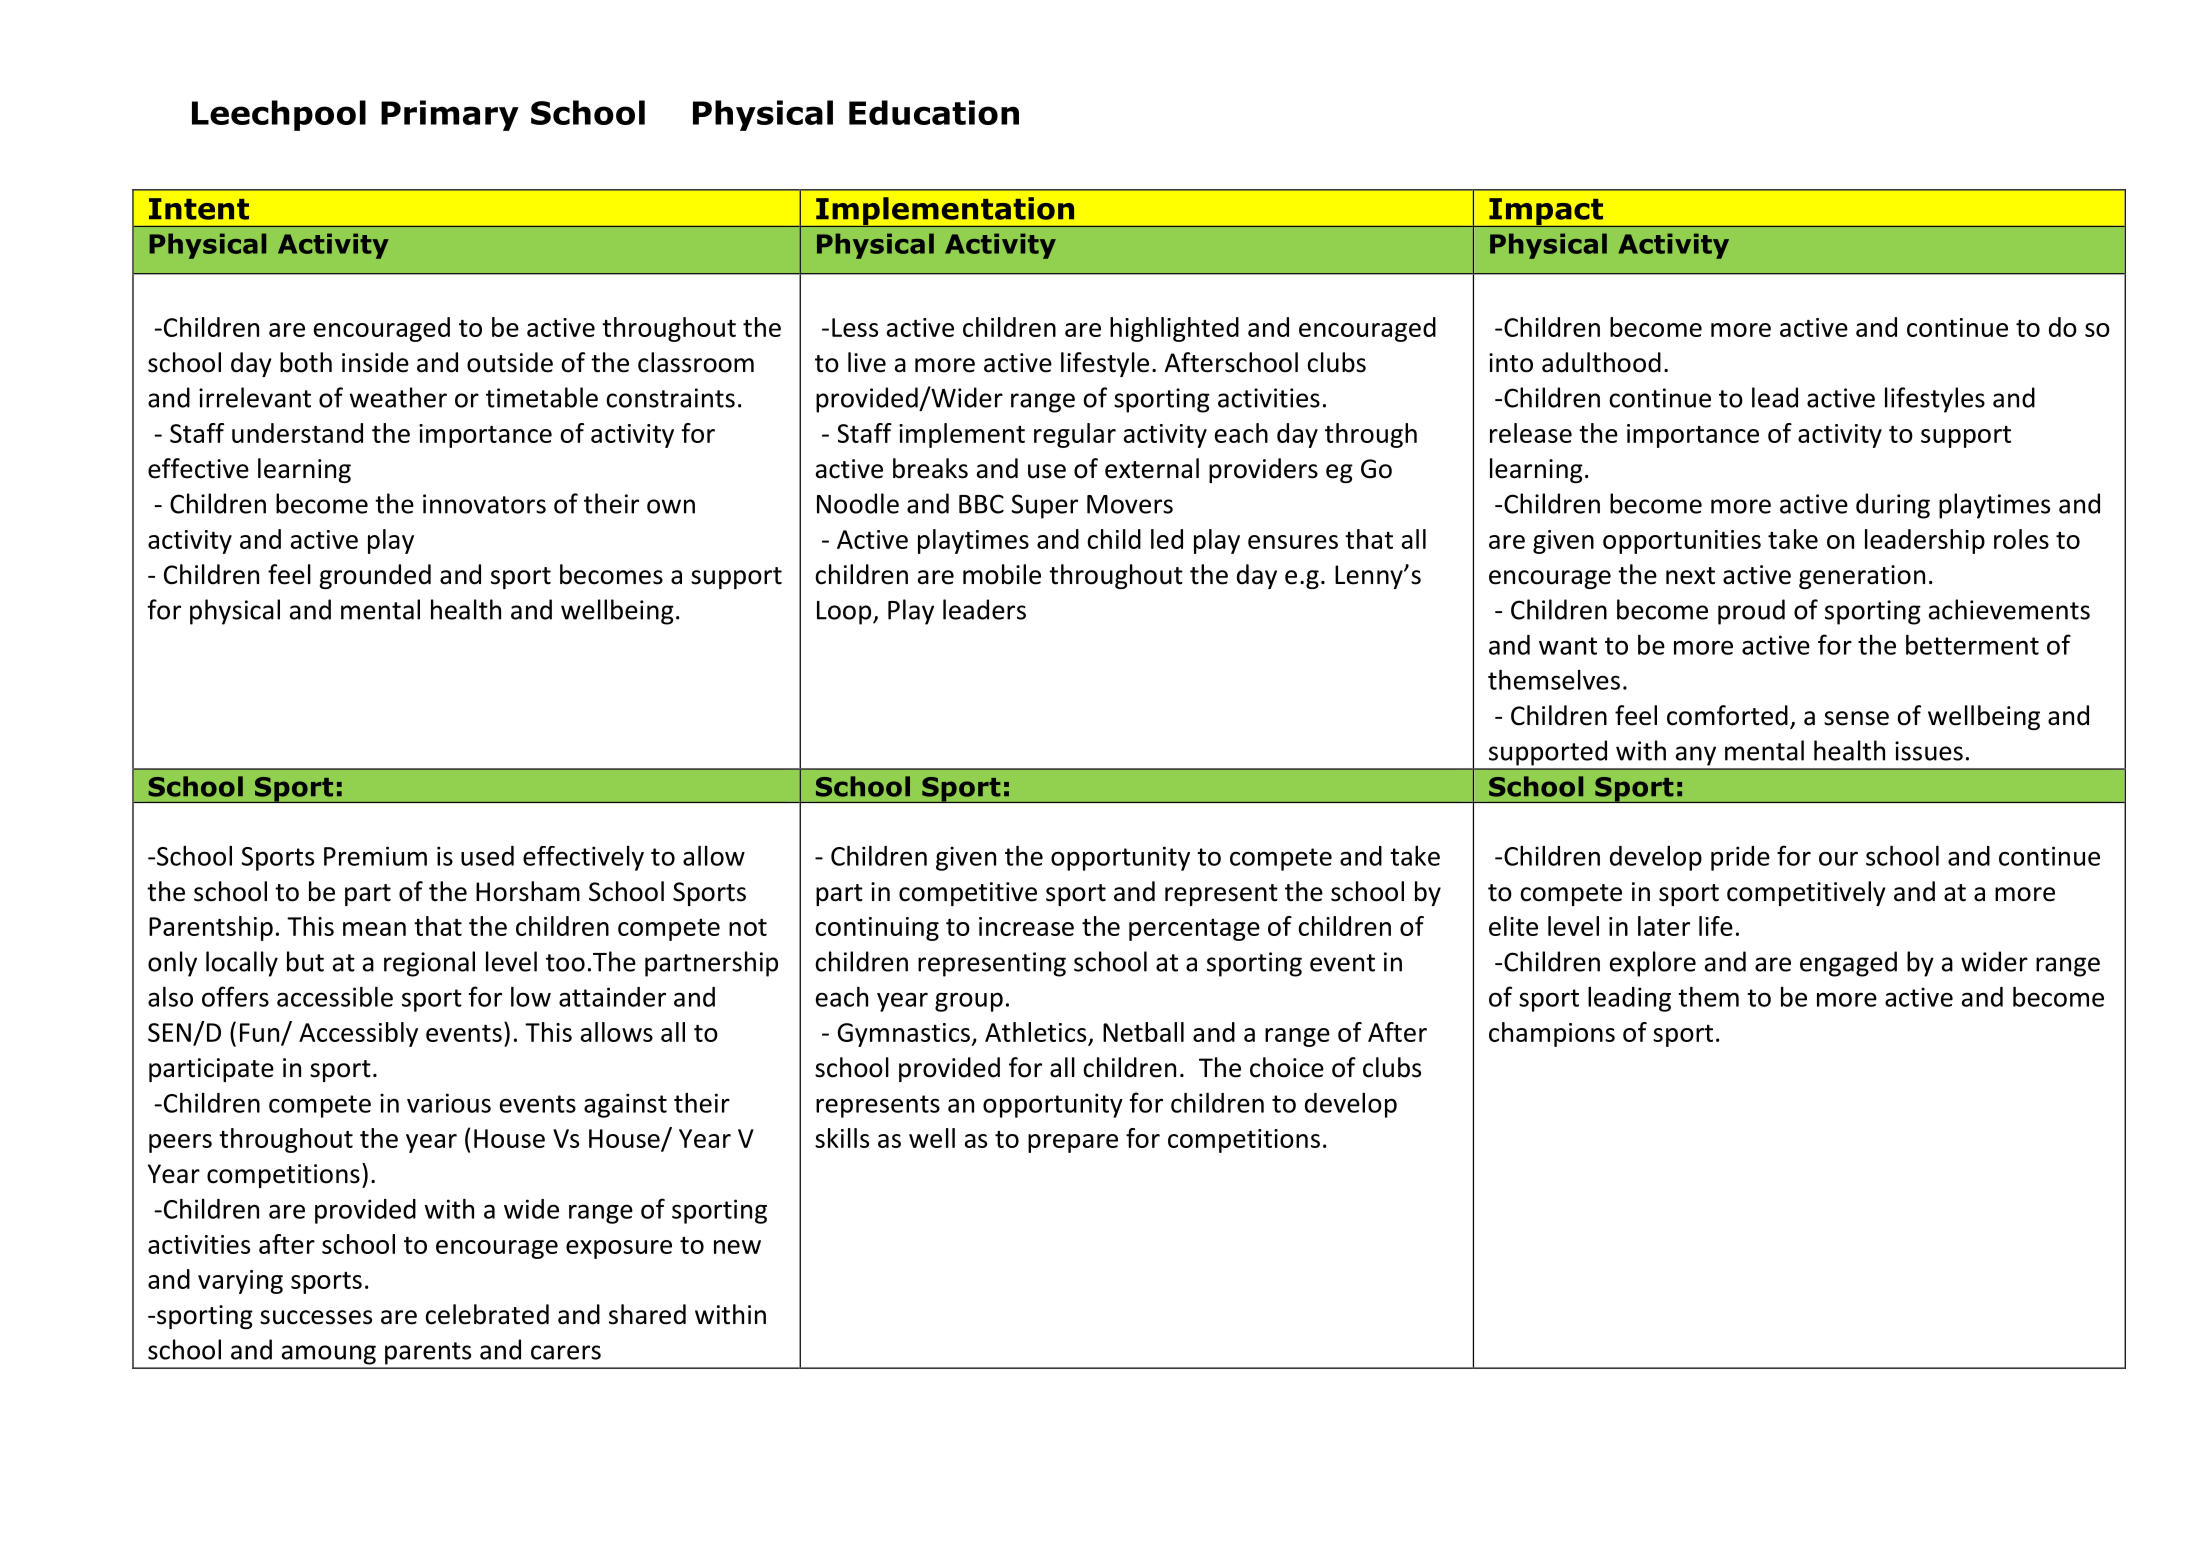  What do you see at coordinates (335, 996) in the screenshot?
I see `accessible` at bounding box center [335, 996].
